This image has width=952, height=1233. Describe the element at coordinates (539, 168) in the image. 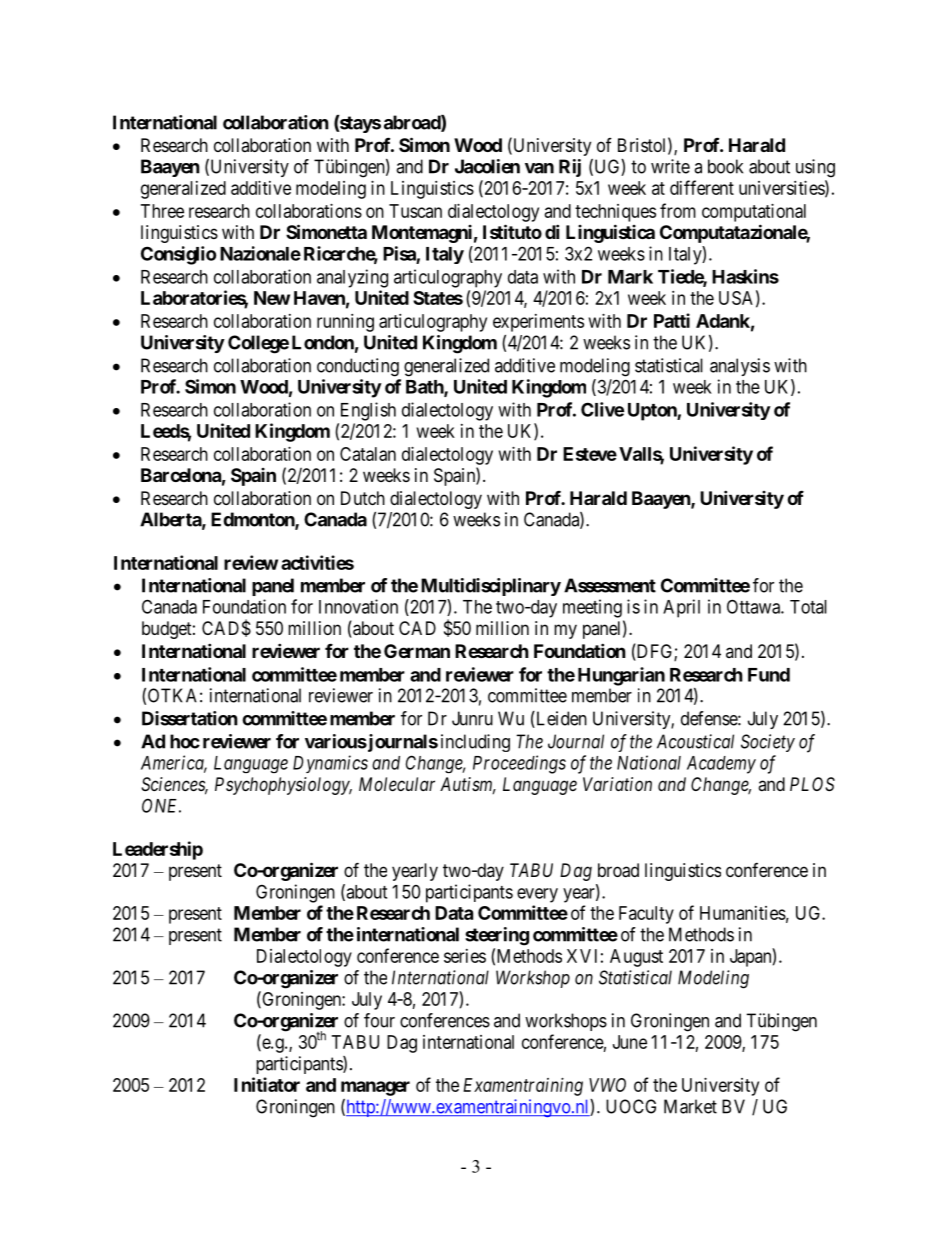

I see `van` at that location.
